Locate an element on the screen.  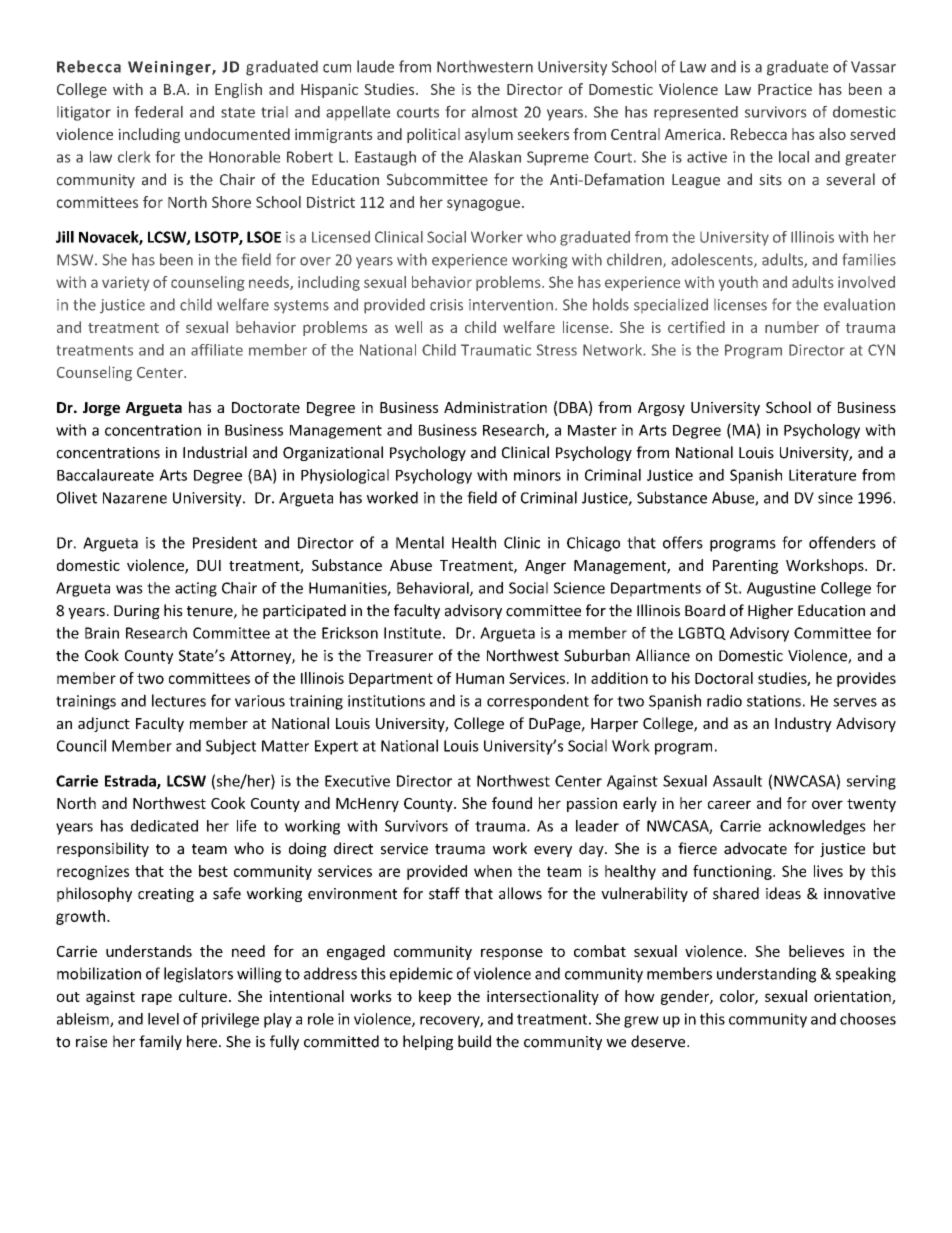
DUI is located at coordinates (209, 565).
